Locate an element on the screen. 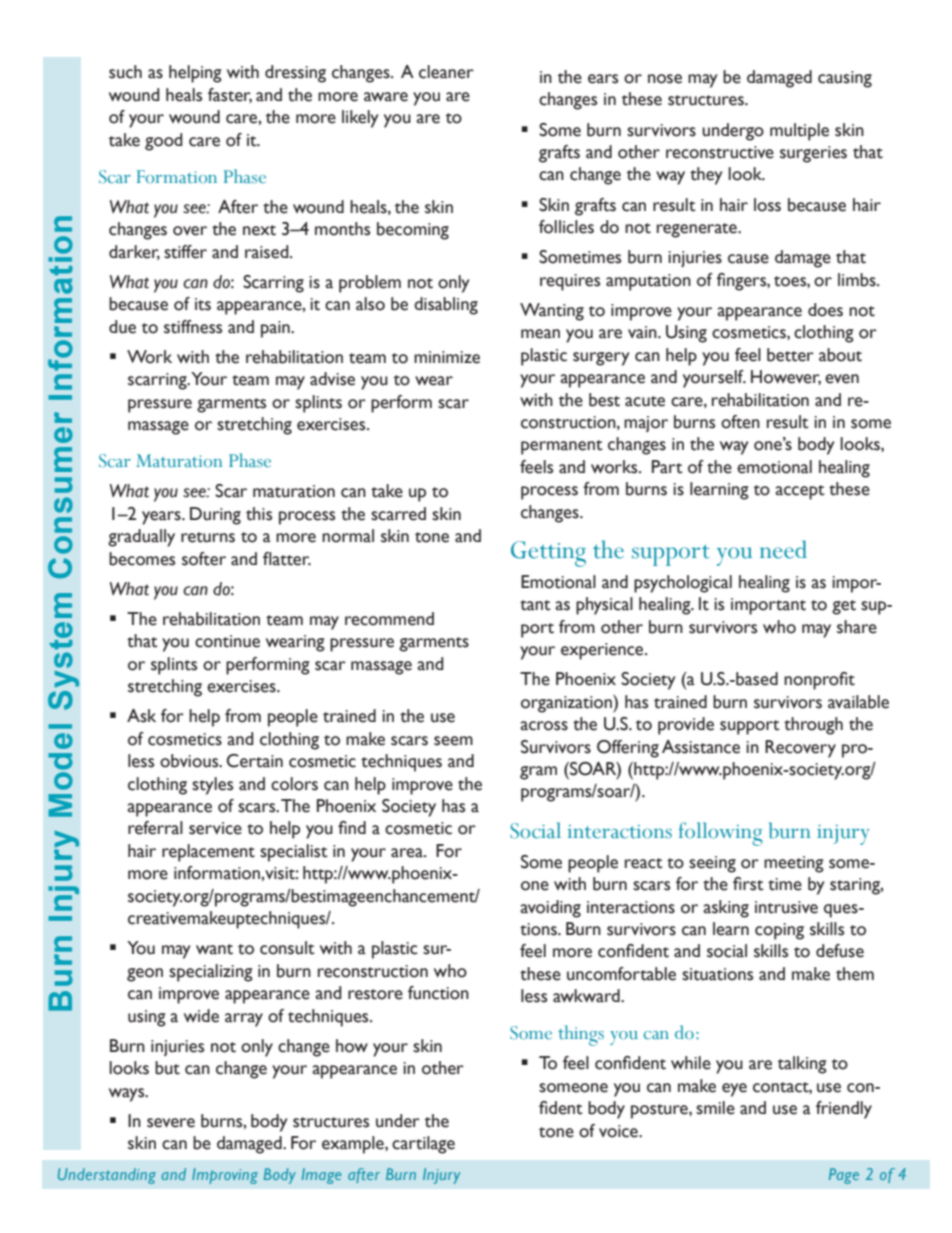 The width and height of the screenshot is (952, 1233). avoiding is located at coordinates (550, 909).
